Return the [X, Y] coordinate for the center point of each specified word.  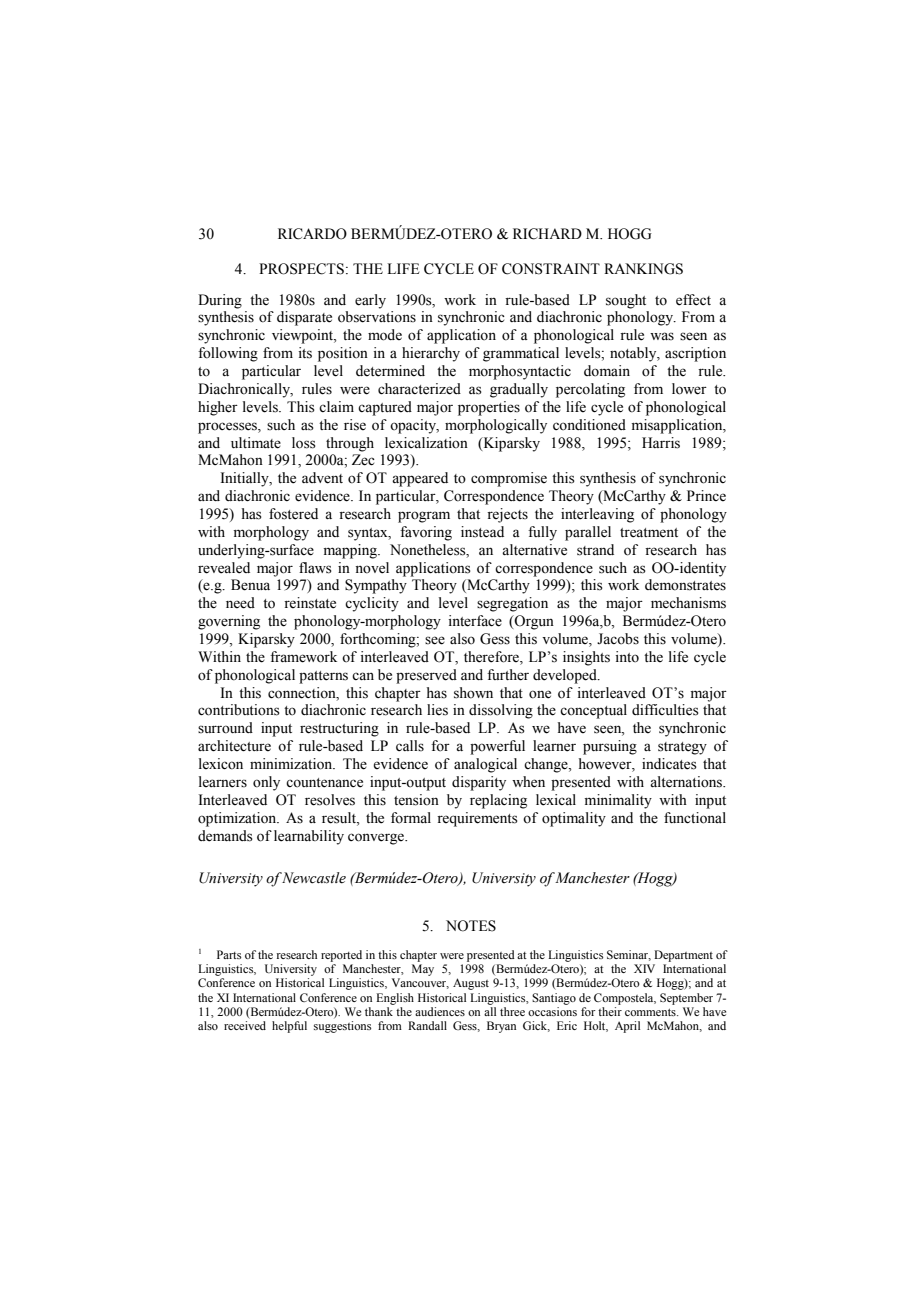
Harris [661, 443]
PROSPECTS [301, 269]
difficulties [665, 710]
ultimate [256, 443]
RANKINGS [643, 269]
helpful [289, 1027]
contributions [239, 710]
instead [482, 532]
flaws [315, 568]
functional [695, 818]
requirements [477, 819]
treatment [649, 533]
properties [489, 408]
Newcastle [313, 878]
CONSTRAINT [551, 269]
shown [473, 693]
